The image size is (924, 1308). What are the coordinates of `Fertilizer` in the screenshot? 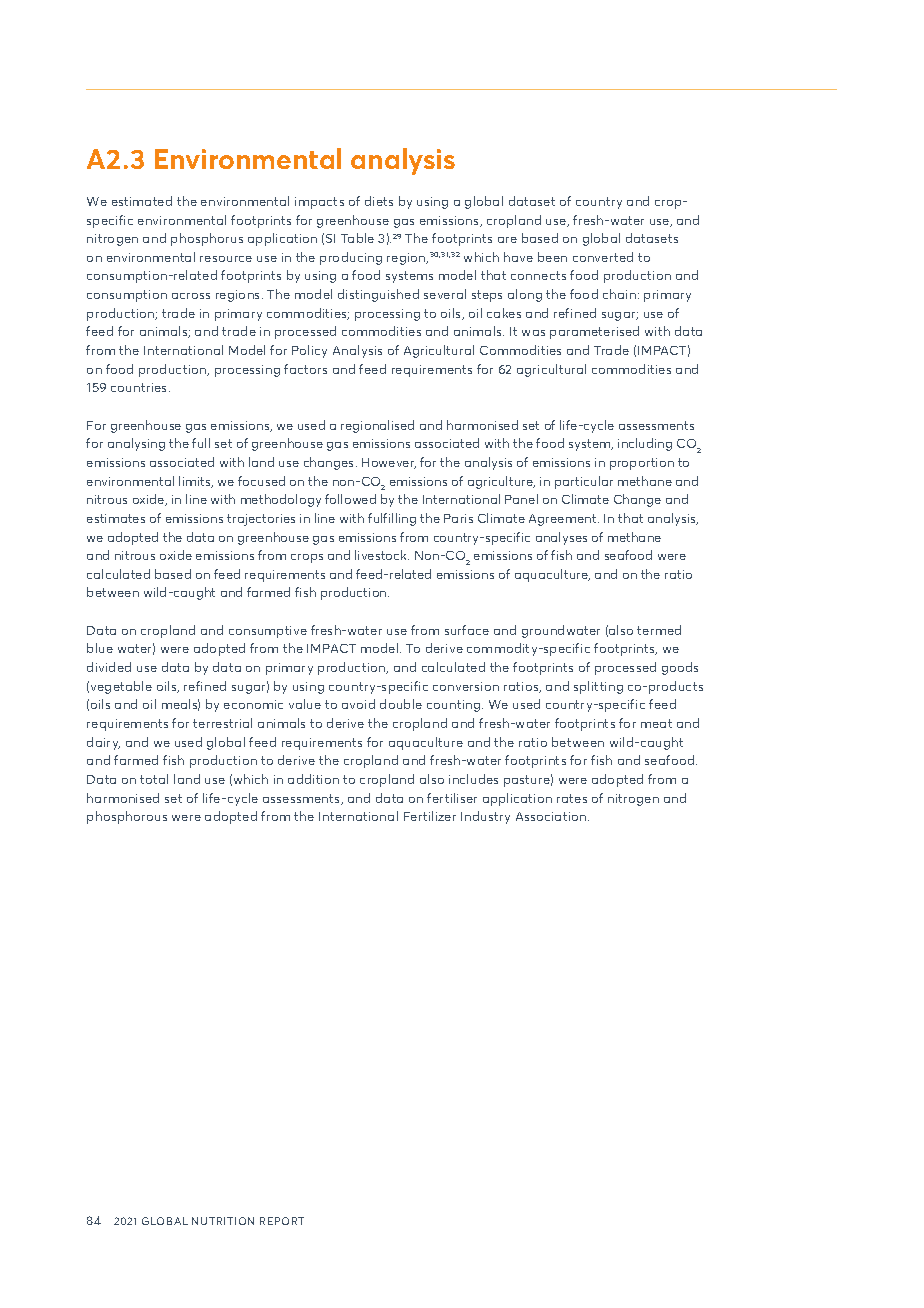 It's located at (430, 816).
